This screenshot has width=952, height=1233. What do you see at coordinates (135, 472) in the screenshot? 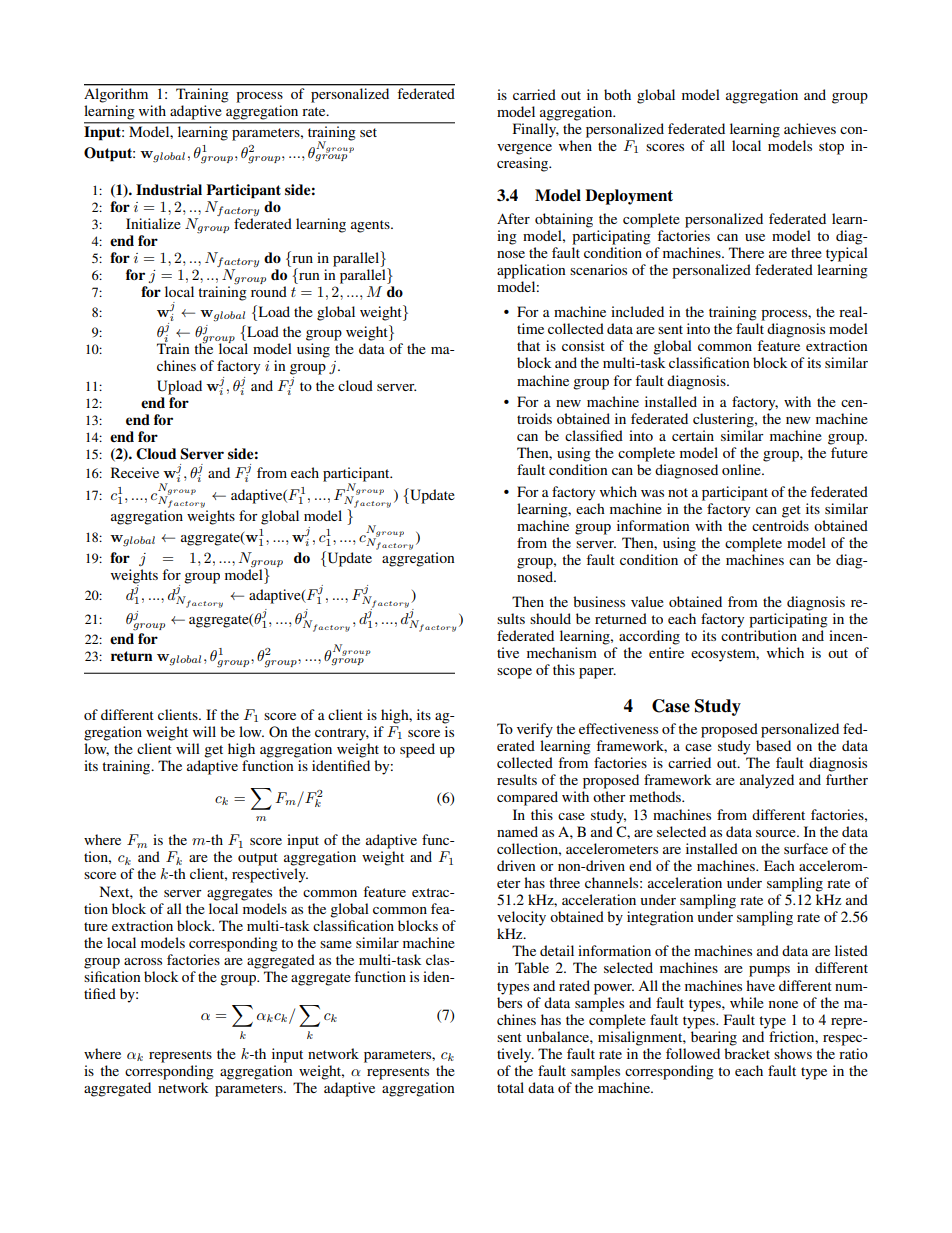
I see `Receive` at bounding box center [135, 472].
